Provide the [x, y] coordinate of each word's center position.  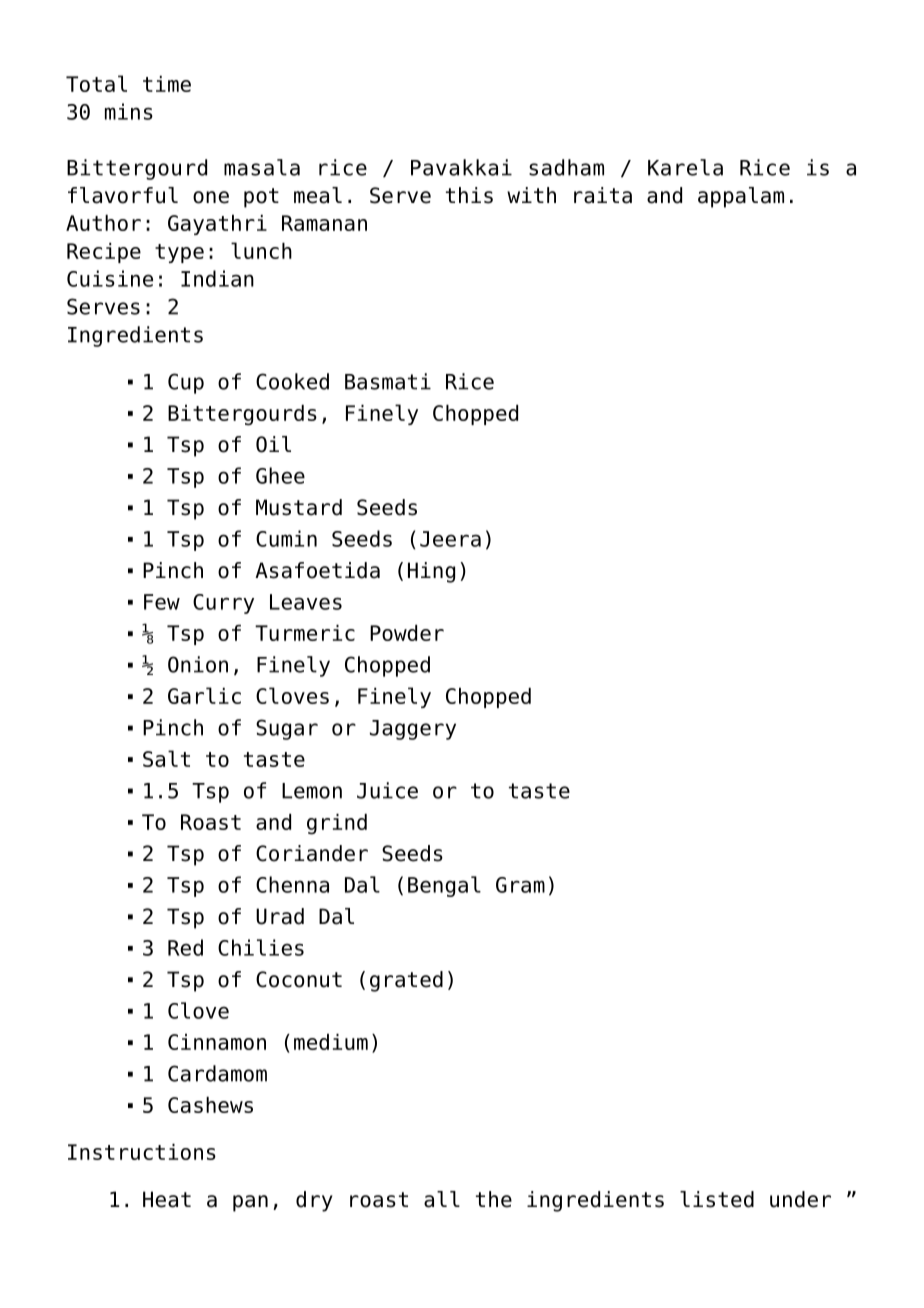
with [531, 195]
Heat [167, 1199]
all [442, 1199]
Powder [407, 633]
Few [162, 602]
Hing [431, 572]
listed [717, 1199]
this [469, 195]
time [167, 84]
